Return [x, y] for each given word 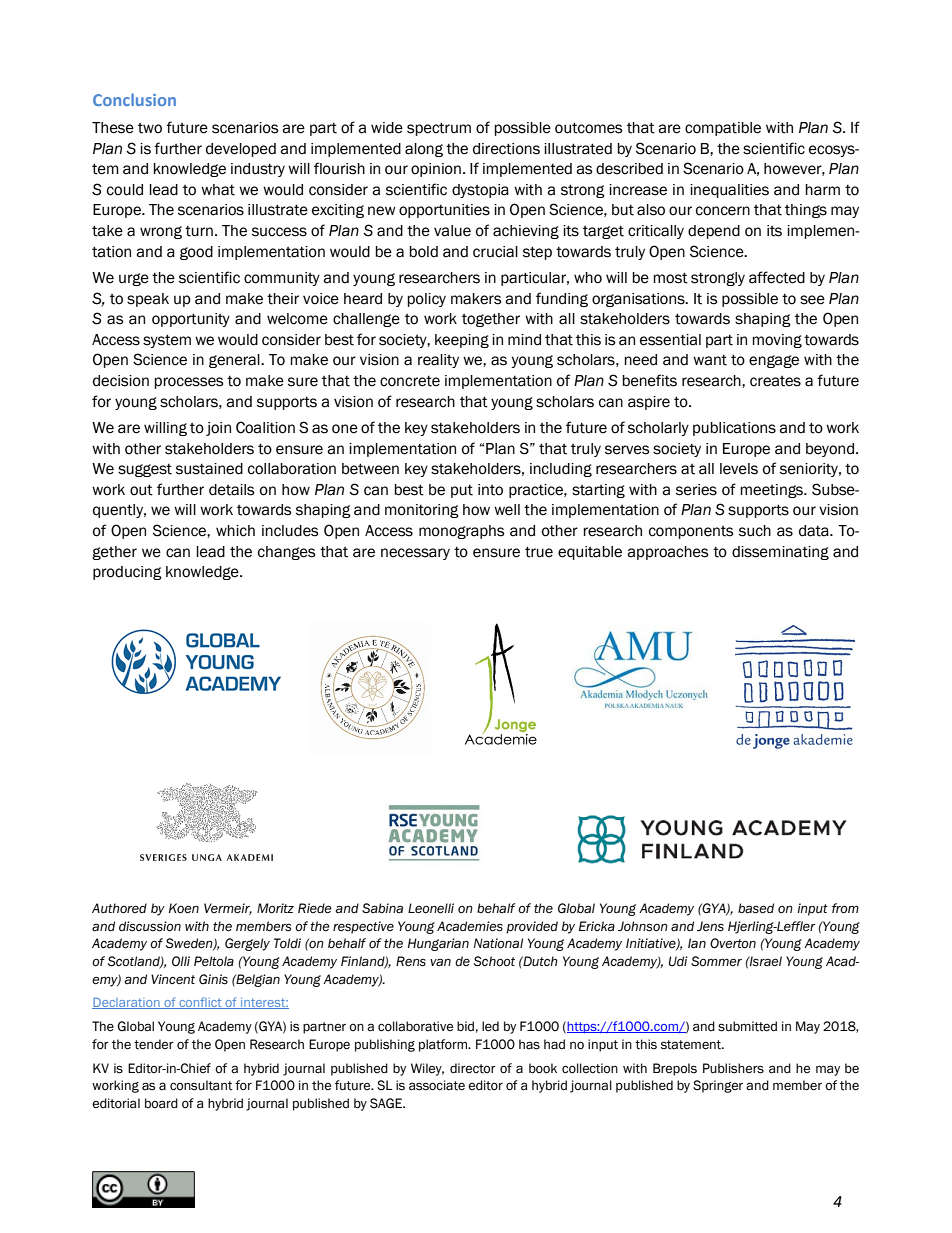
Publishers [733, 1068]
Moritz [275, 908]
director [473, 1068]
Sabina [382, 908]
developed [241, 150]
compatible [723, 129]
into [490, 490]
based [756, 908]
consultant [201, 1085]
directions [506, 149]
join [218, 429]
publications [734, 429]
